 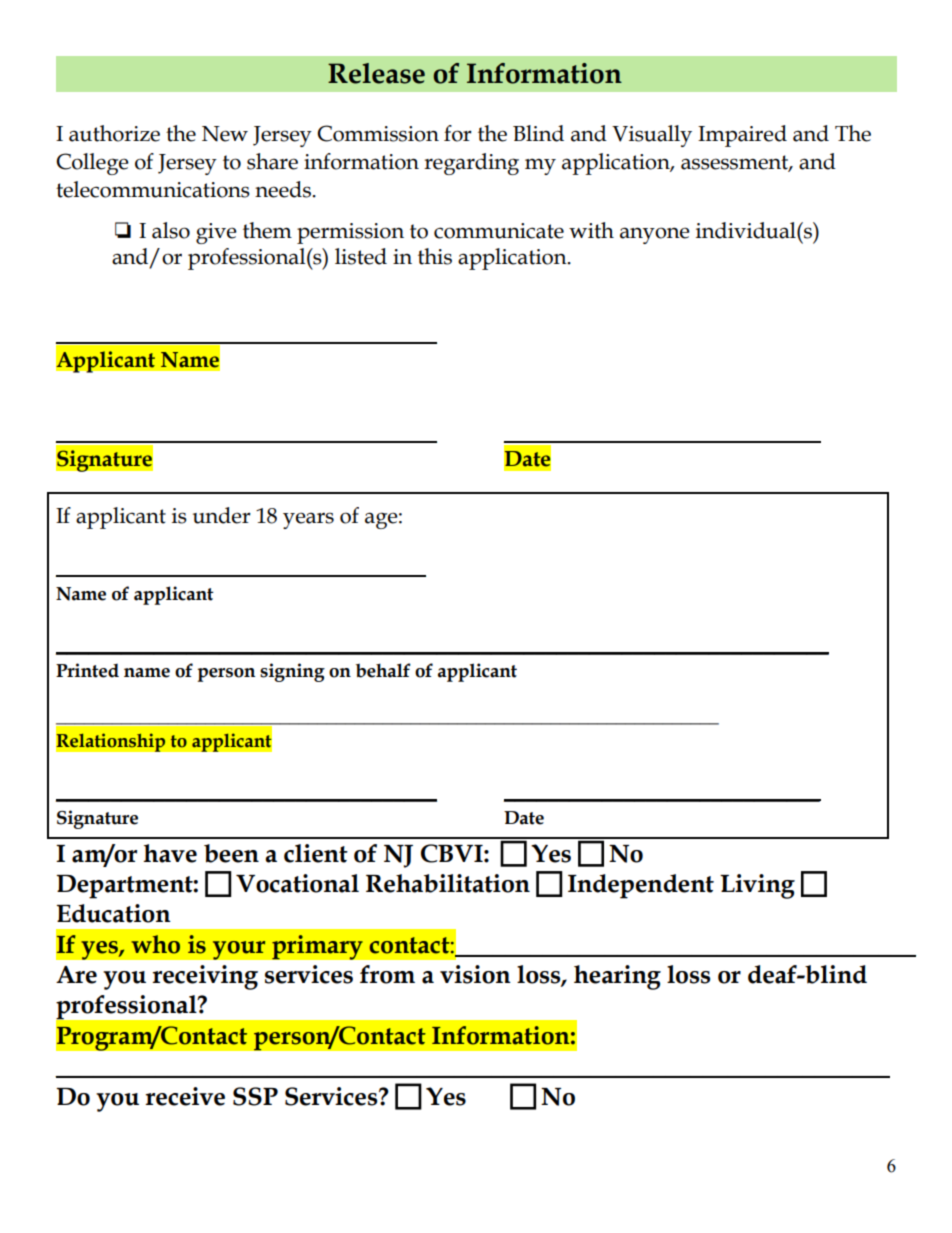 I want to click on Independent, so click(x=641, y=886).
